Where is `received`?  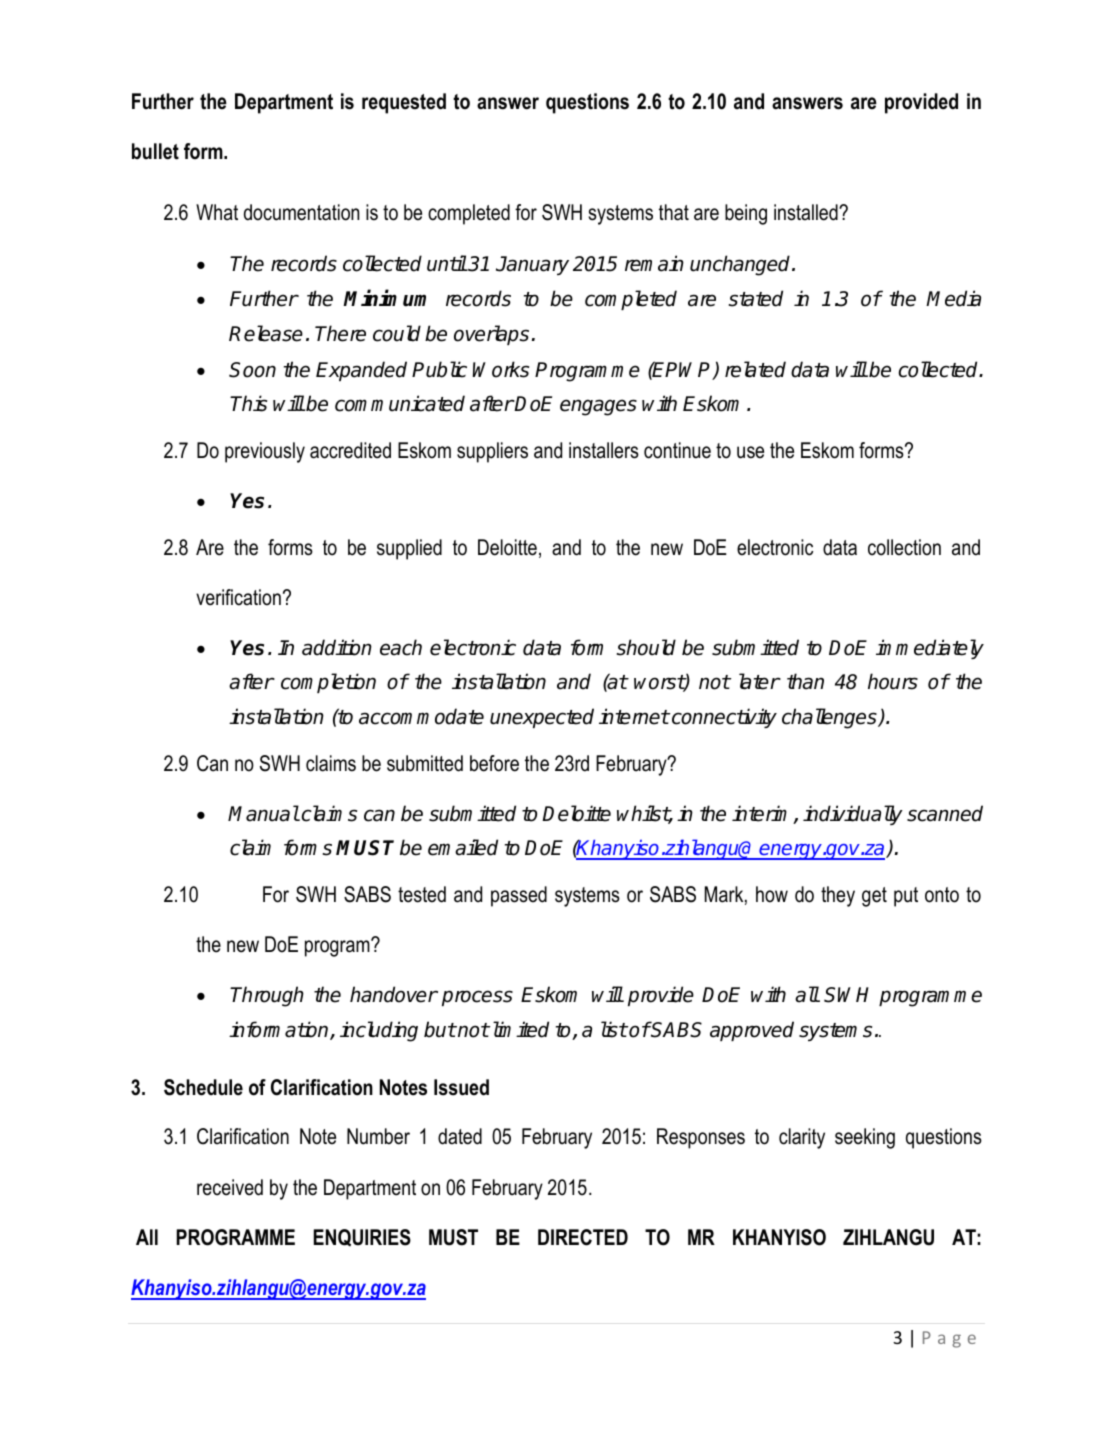
received is located at coordinates (230, 1187).
